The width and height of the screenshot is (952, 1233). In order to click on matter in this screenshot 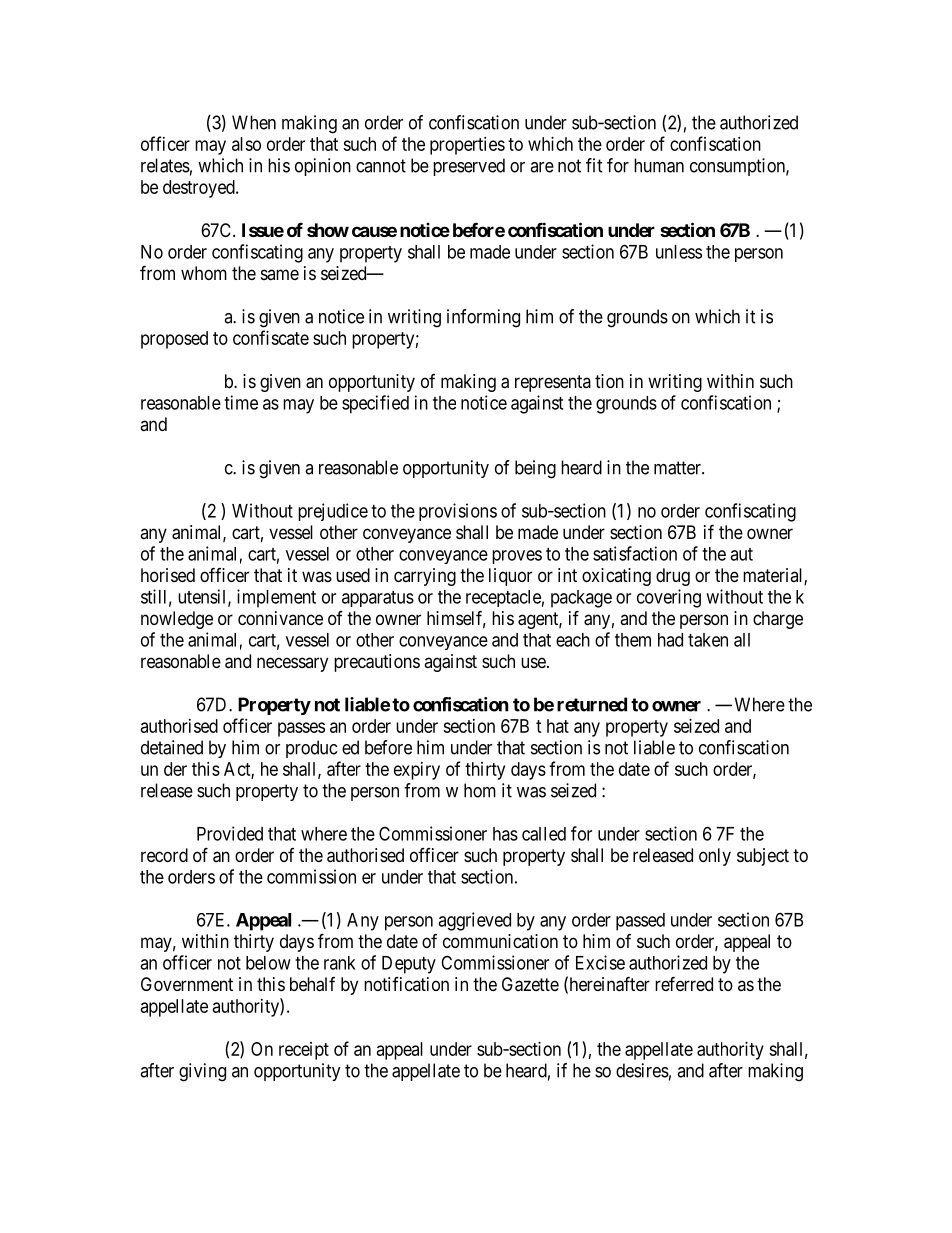, I will do `click(678, 468)`.
